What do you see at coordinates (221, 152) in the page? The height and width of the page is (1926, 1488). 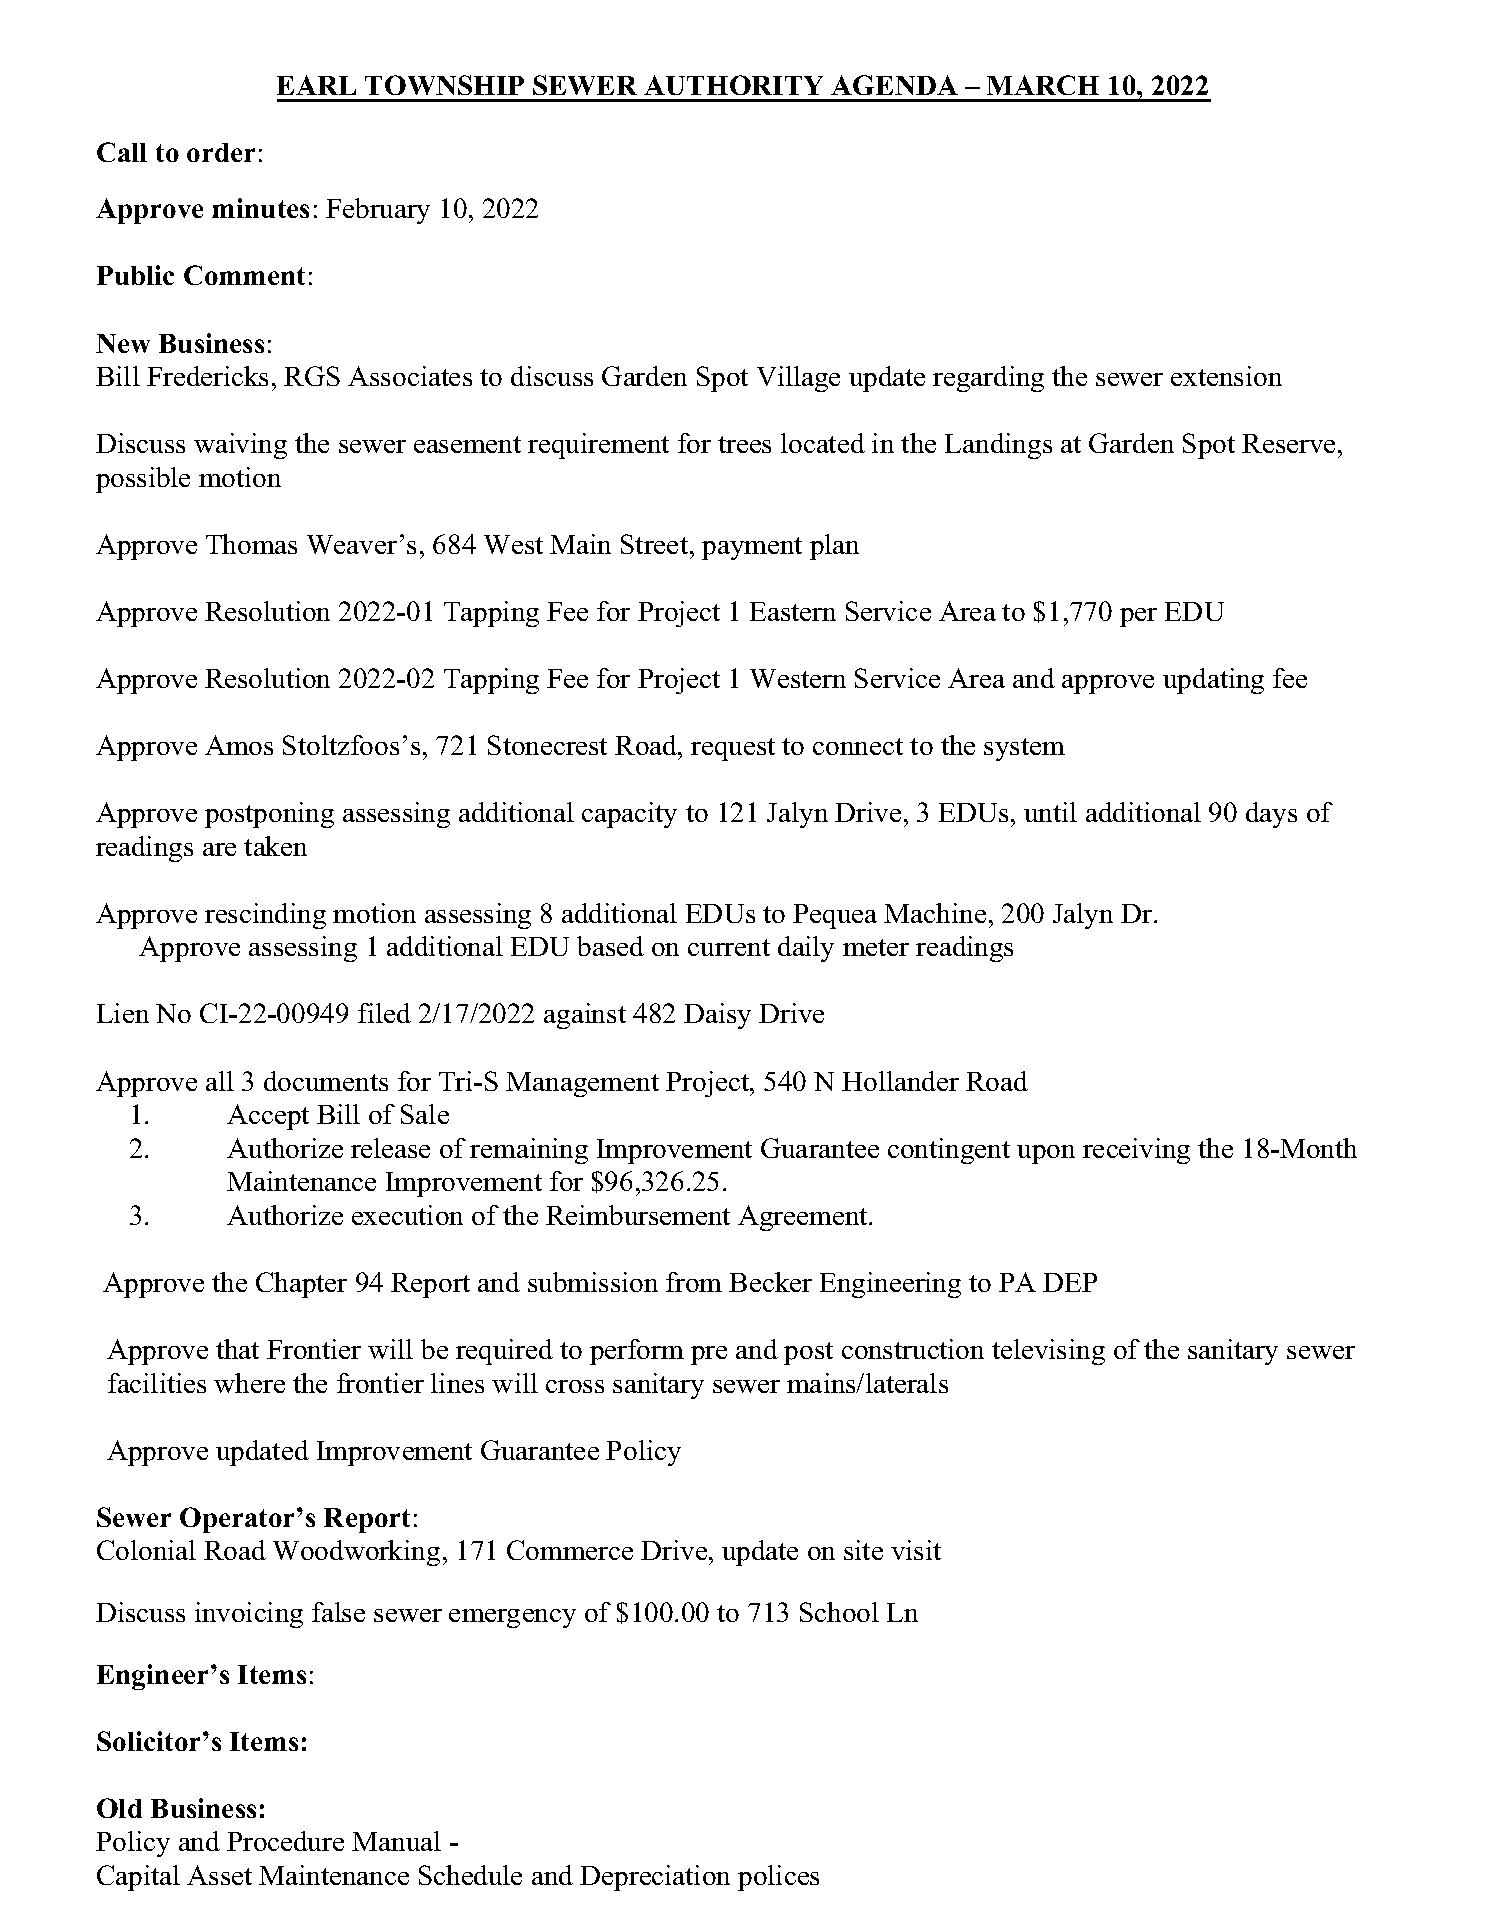 I see `order` at bounding box center [221, 152].
